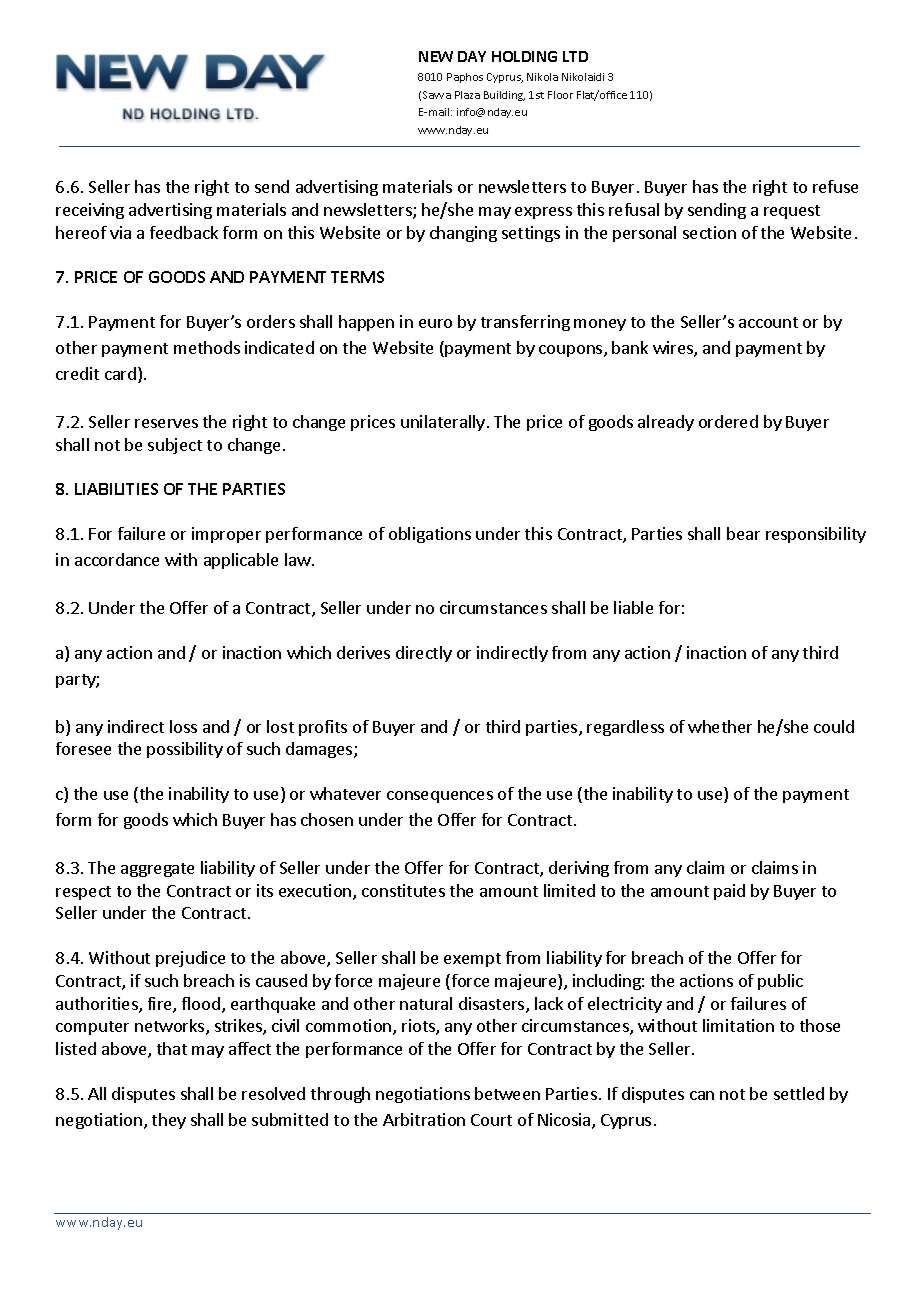 The width and height of the document is (924, 1308). I want to click on euro, so click(435, 323).
